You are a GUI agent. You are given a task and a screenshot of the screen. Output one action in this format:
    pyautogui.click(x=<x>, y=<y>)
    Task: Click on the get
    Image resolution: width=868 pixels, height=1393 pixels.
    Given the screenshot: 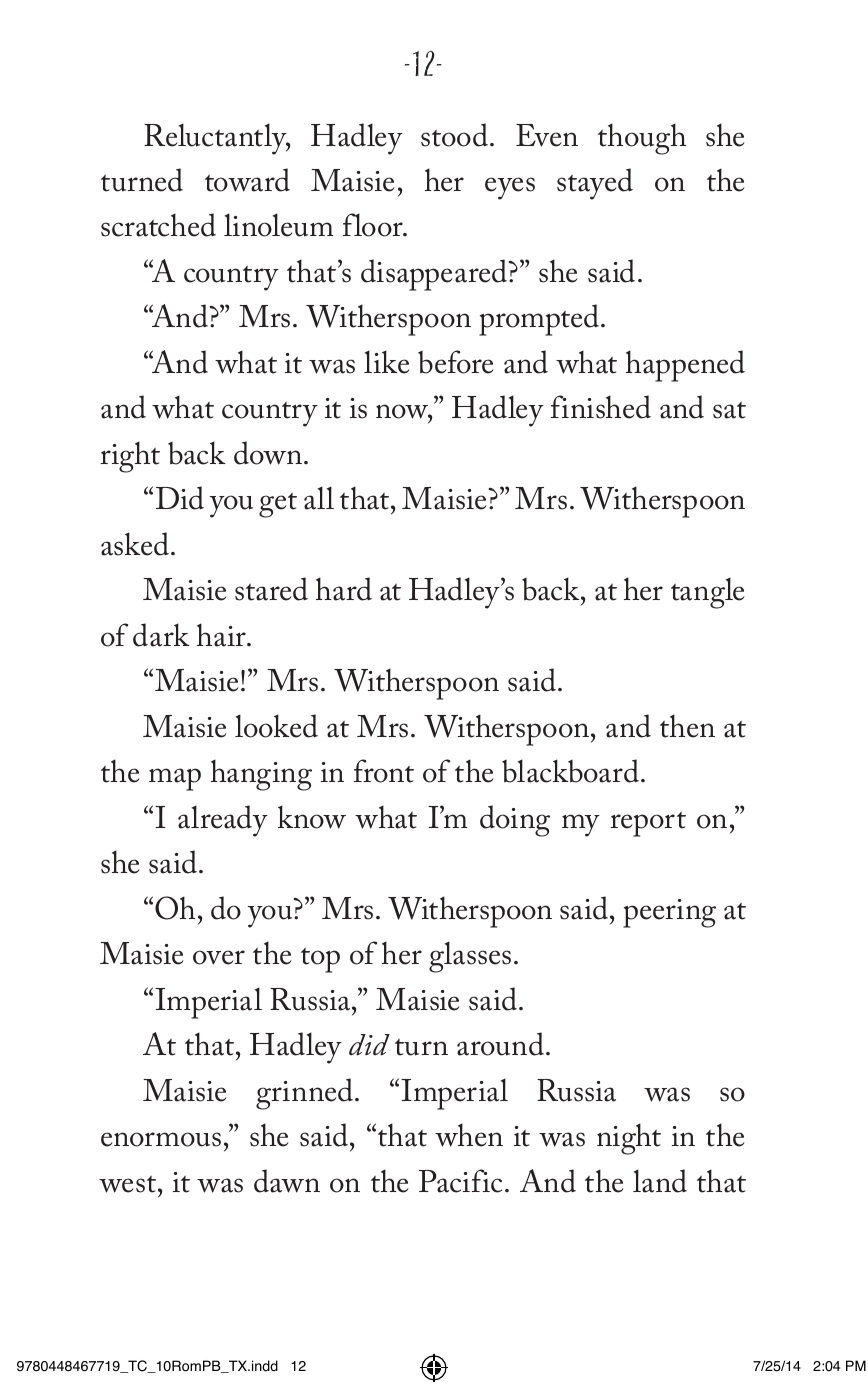 What is the action you would take?
    pyautogui.click(x=278, y=505)
